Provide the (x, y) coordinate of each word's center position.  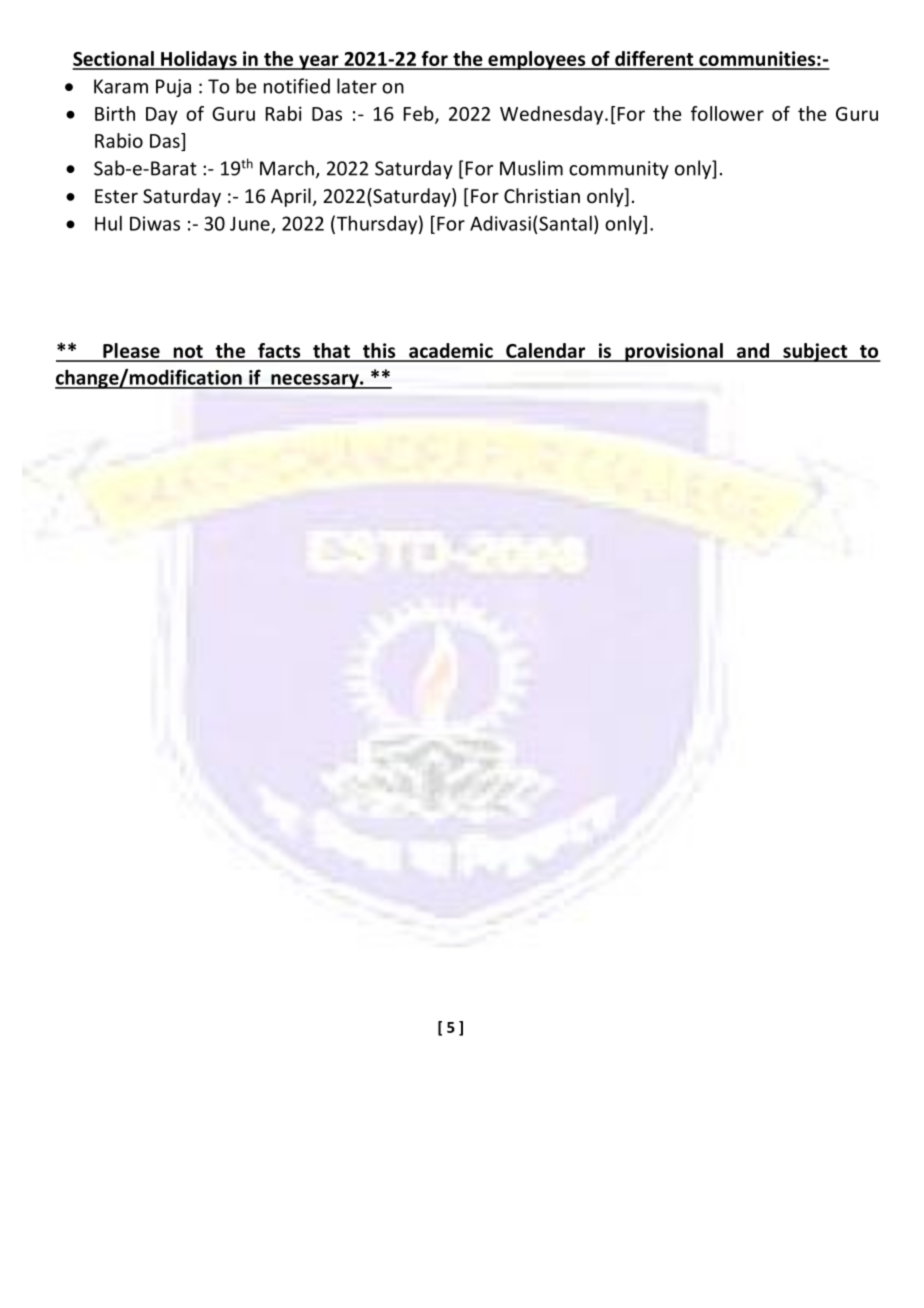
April (291, 197)
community (619, 170)
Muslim (531, 168)
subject (815, 352)
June (250, 223)
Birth (115, 113)
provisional (674, 352)
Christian (542, 195)
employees (537, 60)
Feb (420, 114)
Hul (108, 223)
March (287, 168)
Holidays (199, 60)
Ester (116, 196)
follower (727, 113)
